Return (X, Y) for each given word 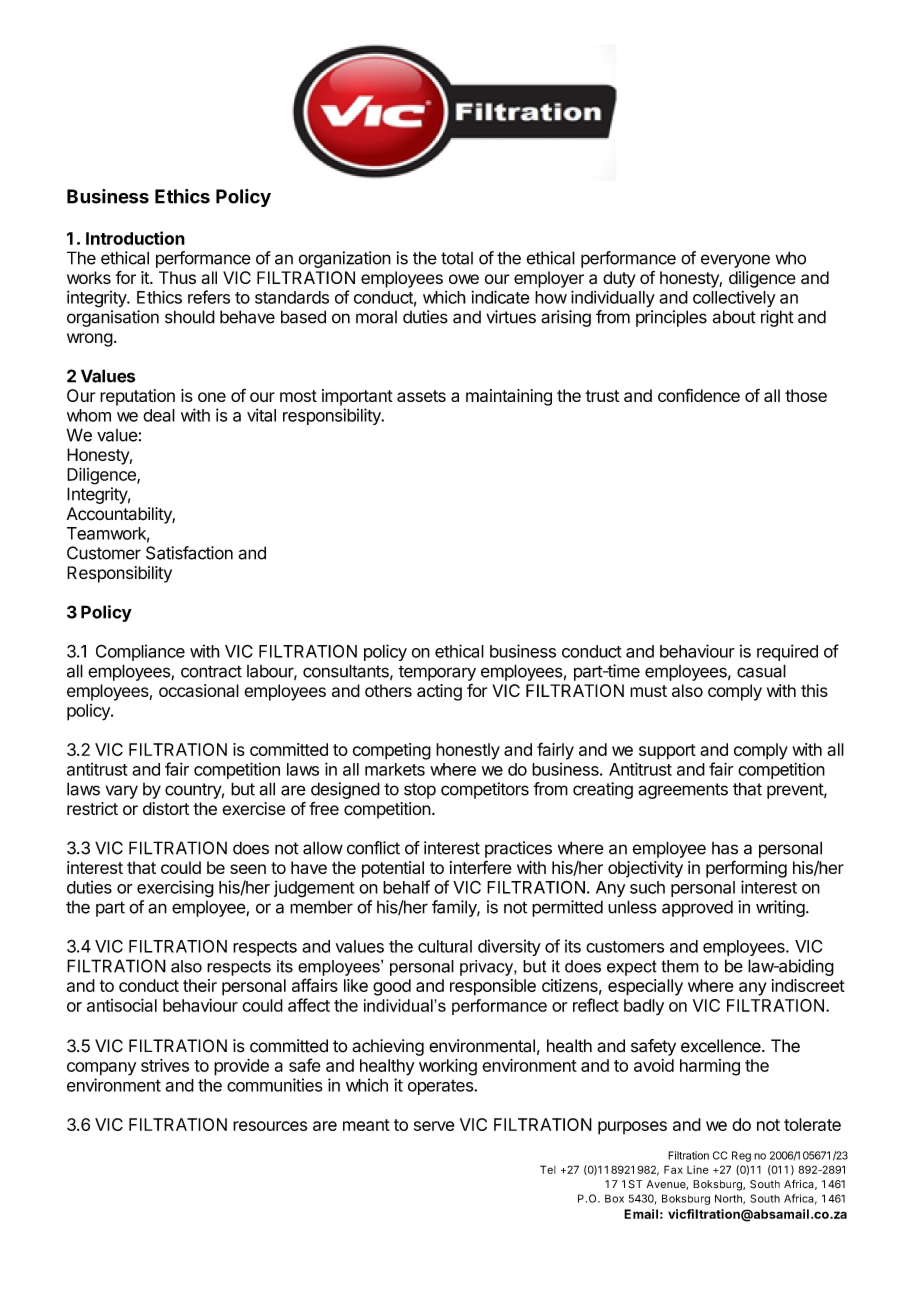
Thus (177, 277)
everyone (735, 261)
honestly (468, 751)
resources (270, 1126)
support (667, 752)
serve (434, 1126)
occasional (199, 690)
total (457, 258)
